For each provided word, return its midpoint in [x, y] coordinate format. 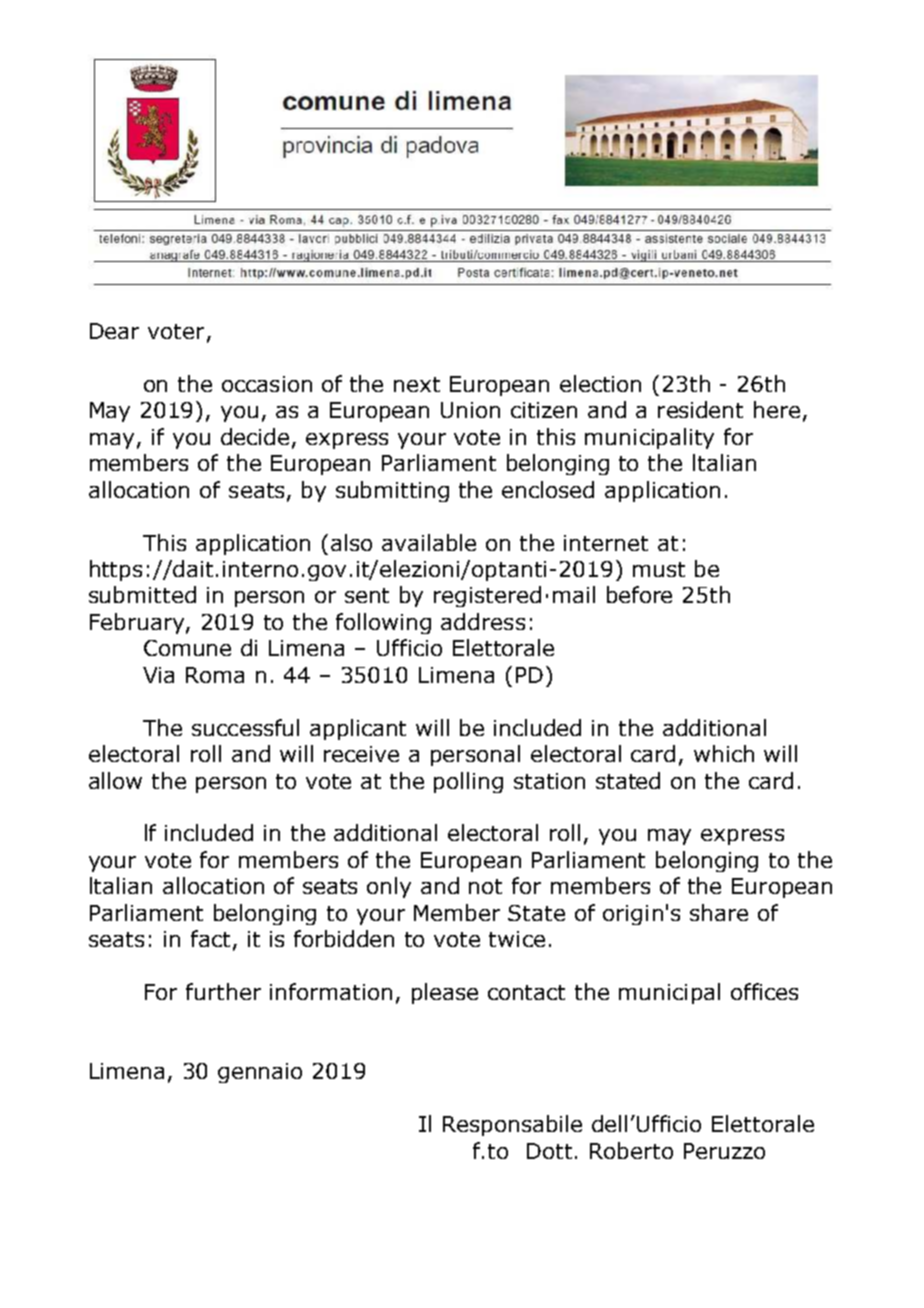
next [417, 384]
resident [700, 409]
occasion [267, 384]
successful [245, 727]
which [724, 753]
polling [468, 782]
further [223, 991]
